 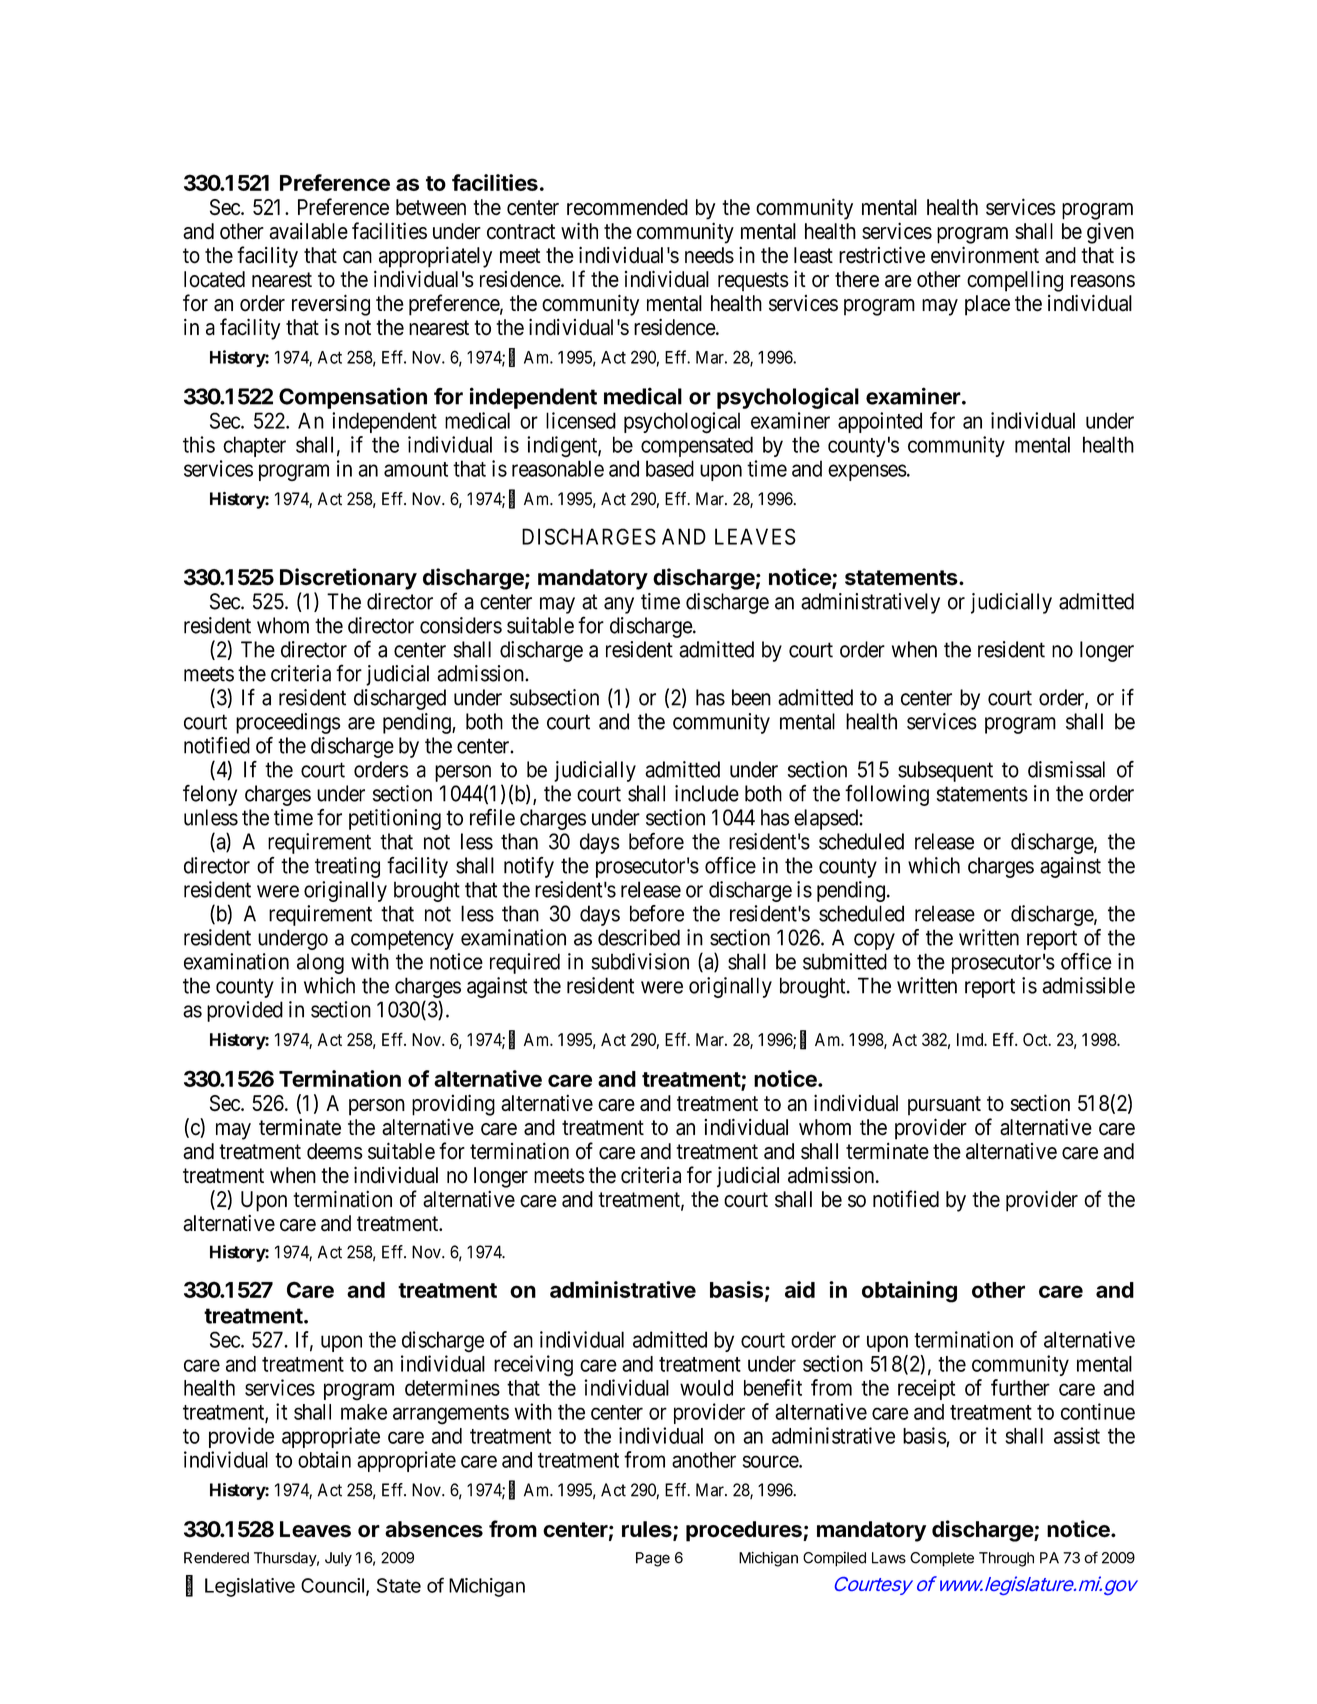 What do you see at coordinates (335, 1151) in the page?
I see `deems` at bounding box center [335, 1151].
